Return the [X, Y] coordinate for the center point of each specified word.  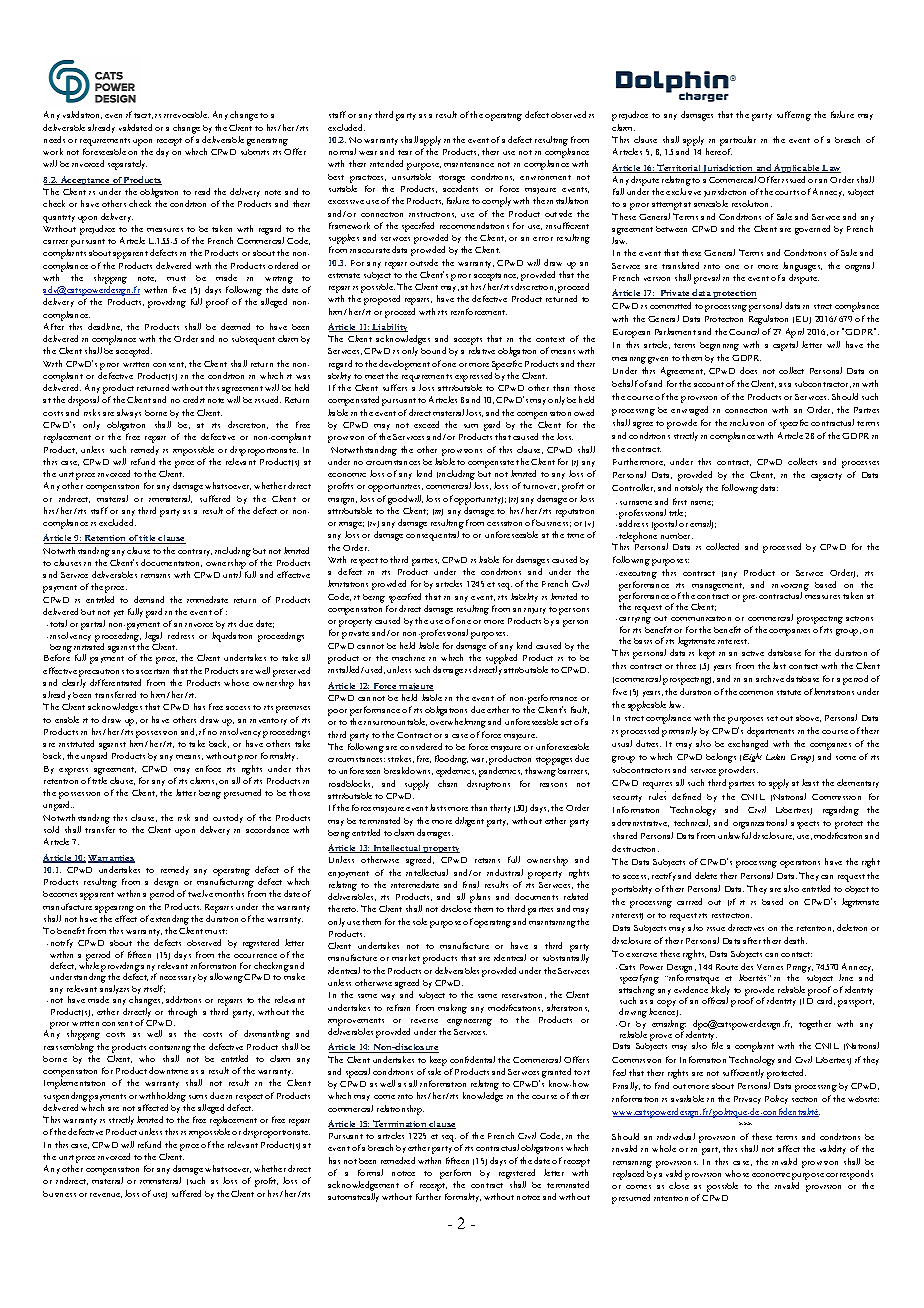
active [753, 653]
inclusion [747, 422]
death [795, 940]
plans [480, 899]
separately [127, 165]
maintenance [469, 164]
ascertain [152, 671]
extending [169, 921]
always [129, 413]
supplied [501, 659]
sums [198, 1097]
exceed [426, 424]
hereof [719, 151]
